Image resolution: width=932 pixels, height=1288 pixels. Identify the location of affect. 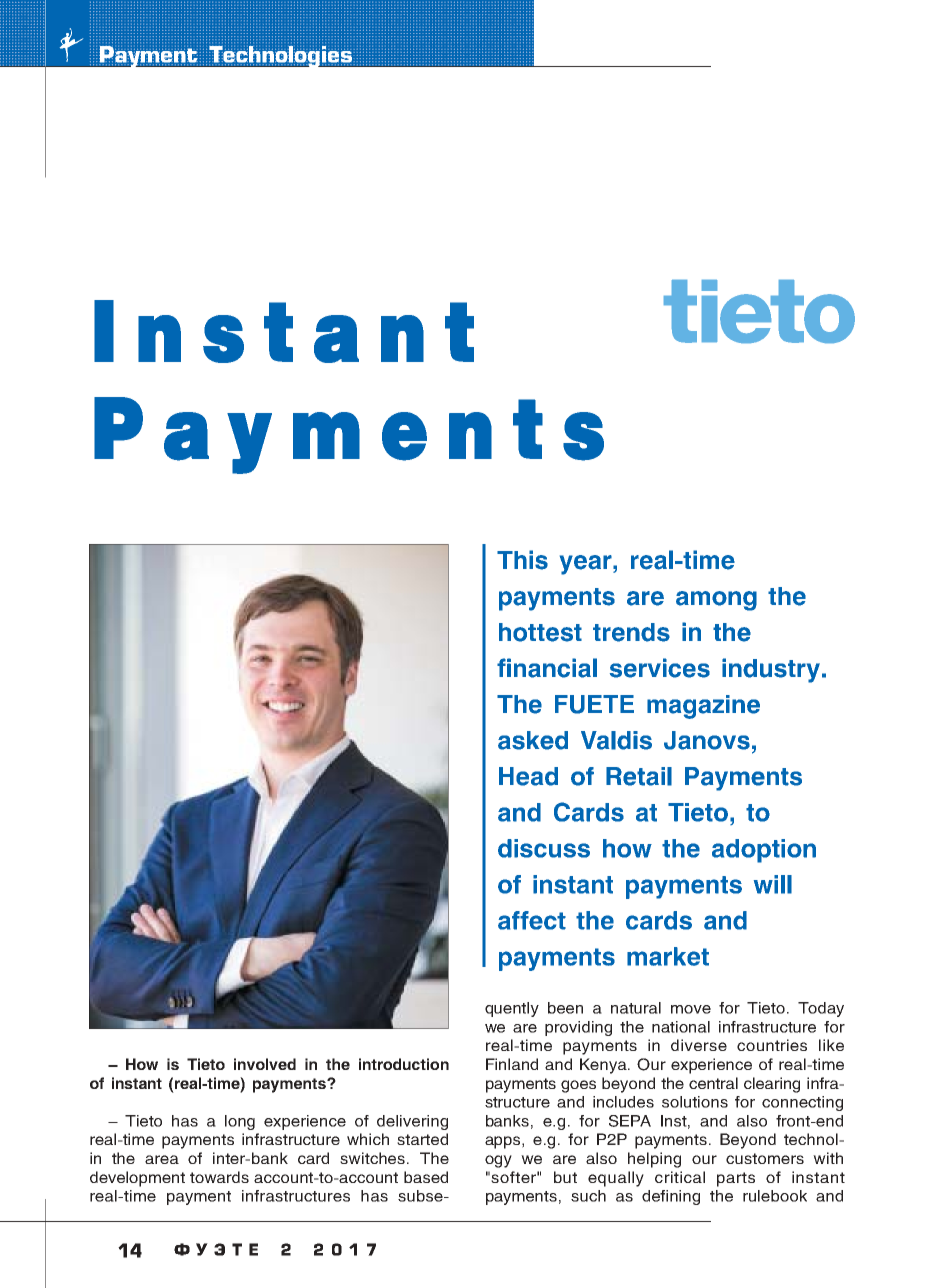
(532, 920).
